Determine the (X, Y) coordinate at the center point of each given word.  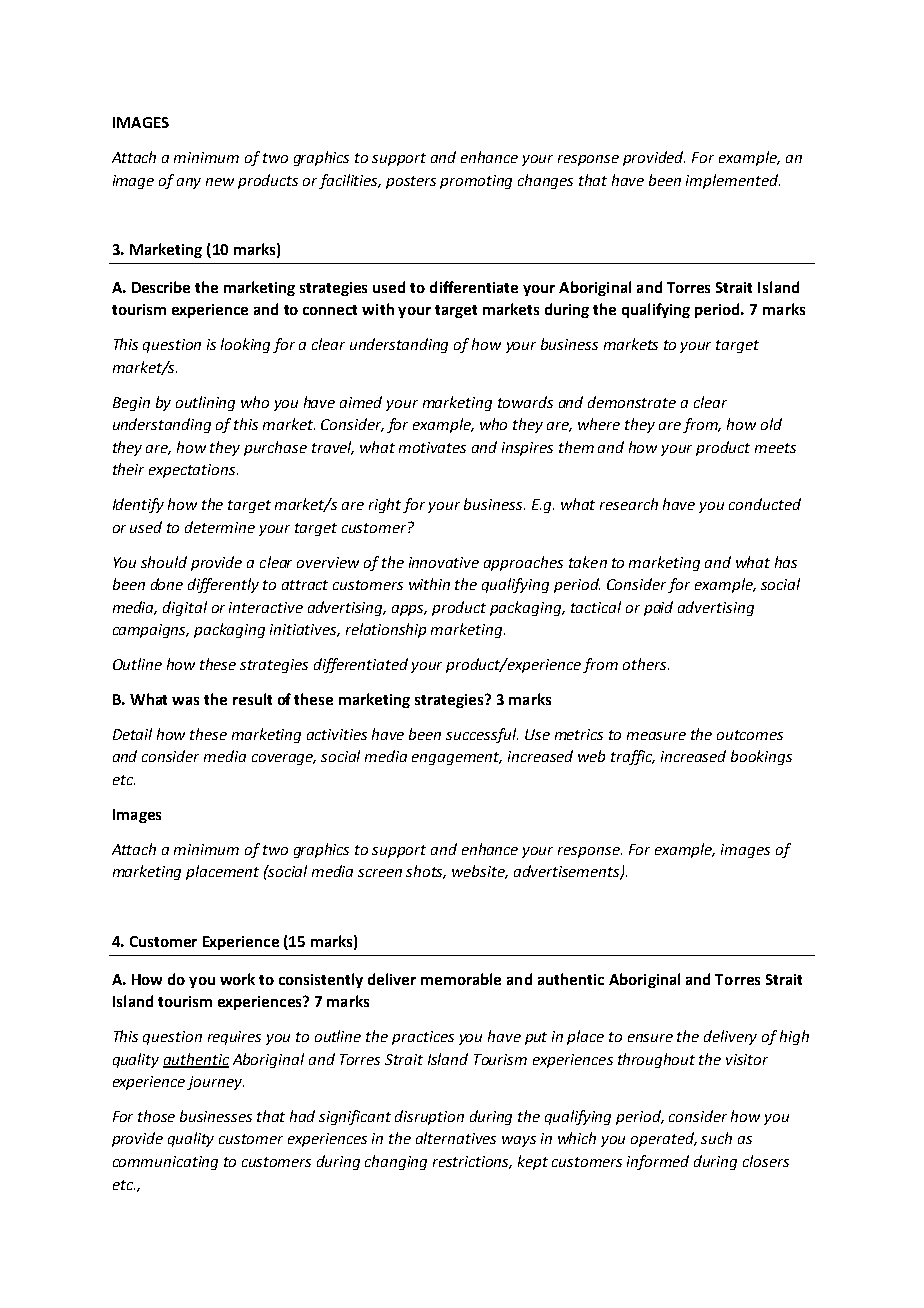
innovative (444, 562)
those (156, 1116)
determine (220, 527)
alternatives (456, 1138)
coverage (284, 759)
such (716, 1138)
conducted (765, 504)
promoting (476, 182)
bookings (761, 757)
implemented (733, 181)
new (220, 182)
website (480, 872)
